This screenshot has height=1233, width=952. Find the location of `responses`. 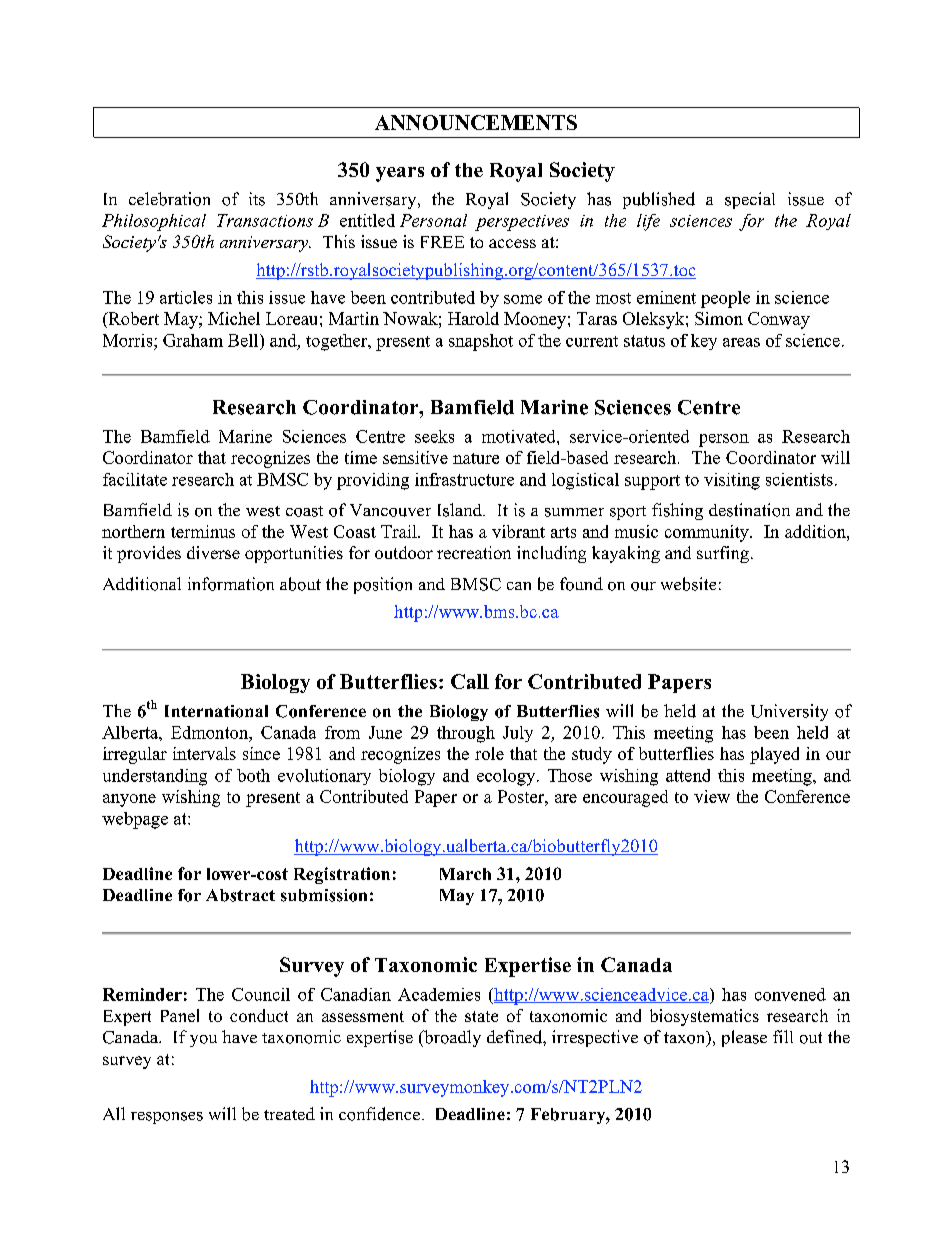

responses is located at coordinates (167, 1118).
